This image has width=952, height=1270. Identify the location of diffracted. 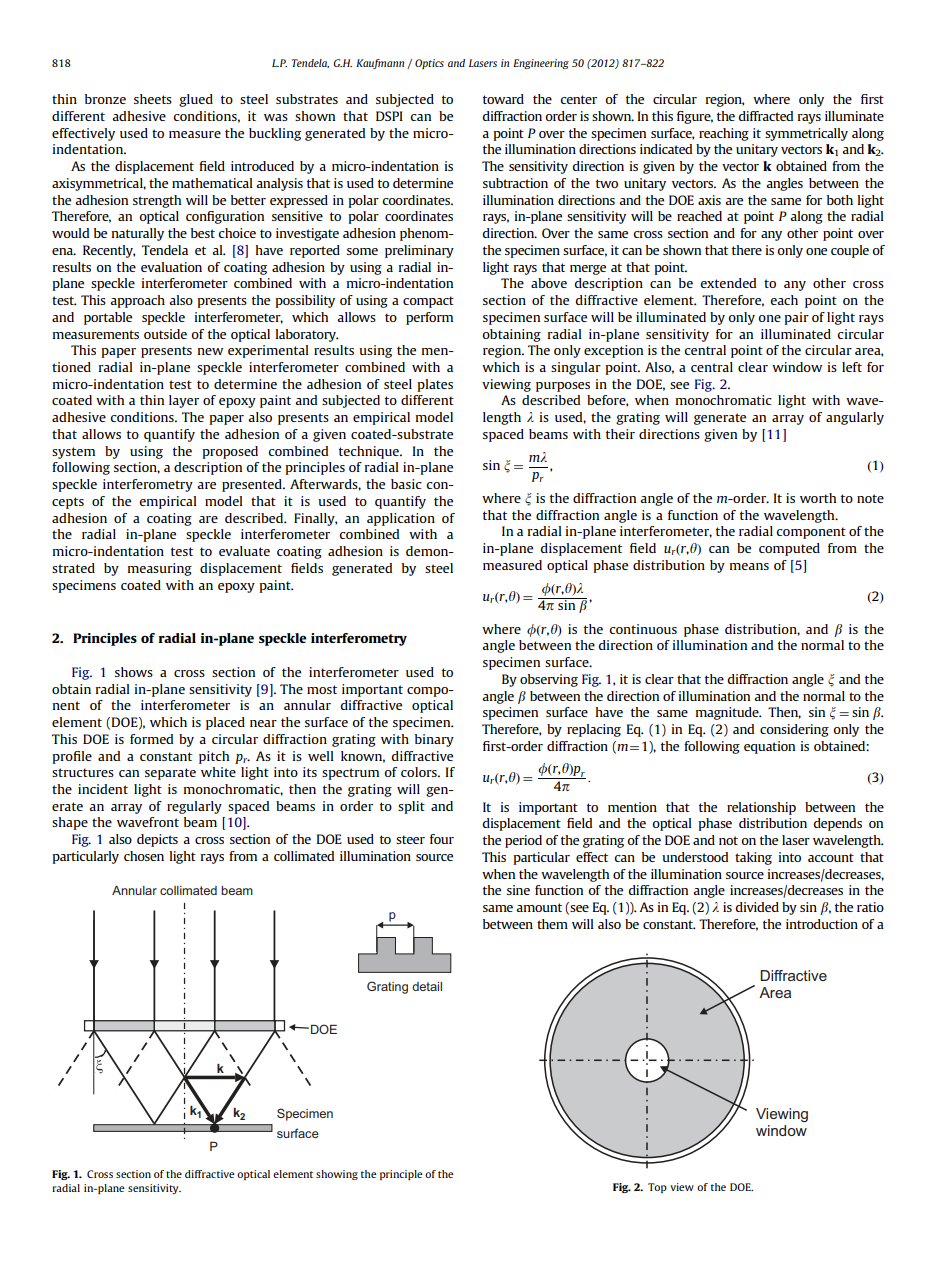
(765, 116).
